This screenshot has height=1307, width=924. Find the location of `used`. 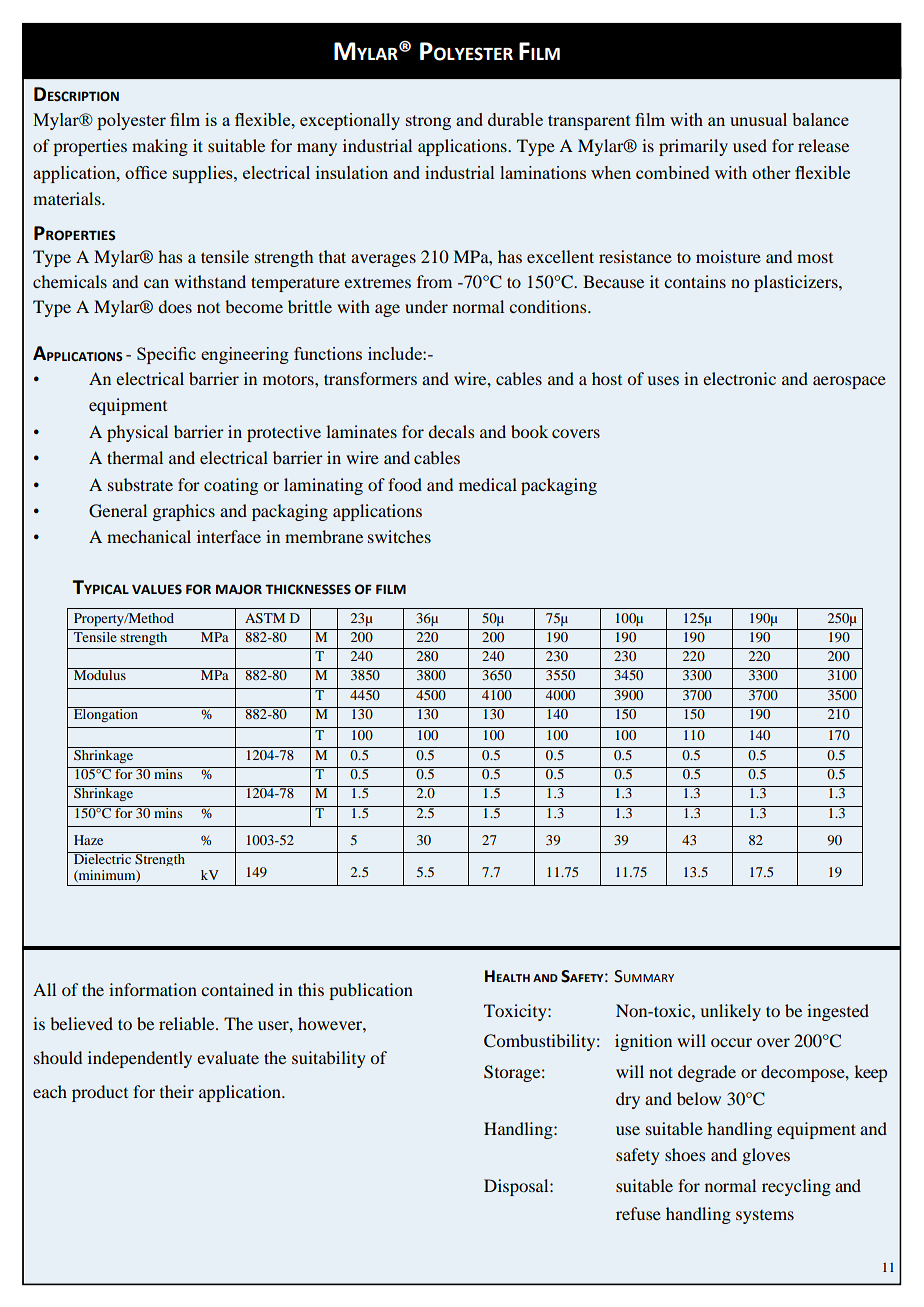

used is located at coordinates (750, 145).
